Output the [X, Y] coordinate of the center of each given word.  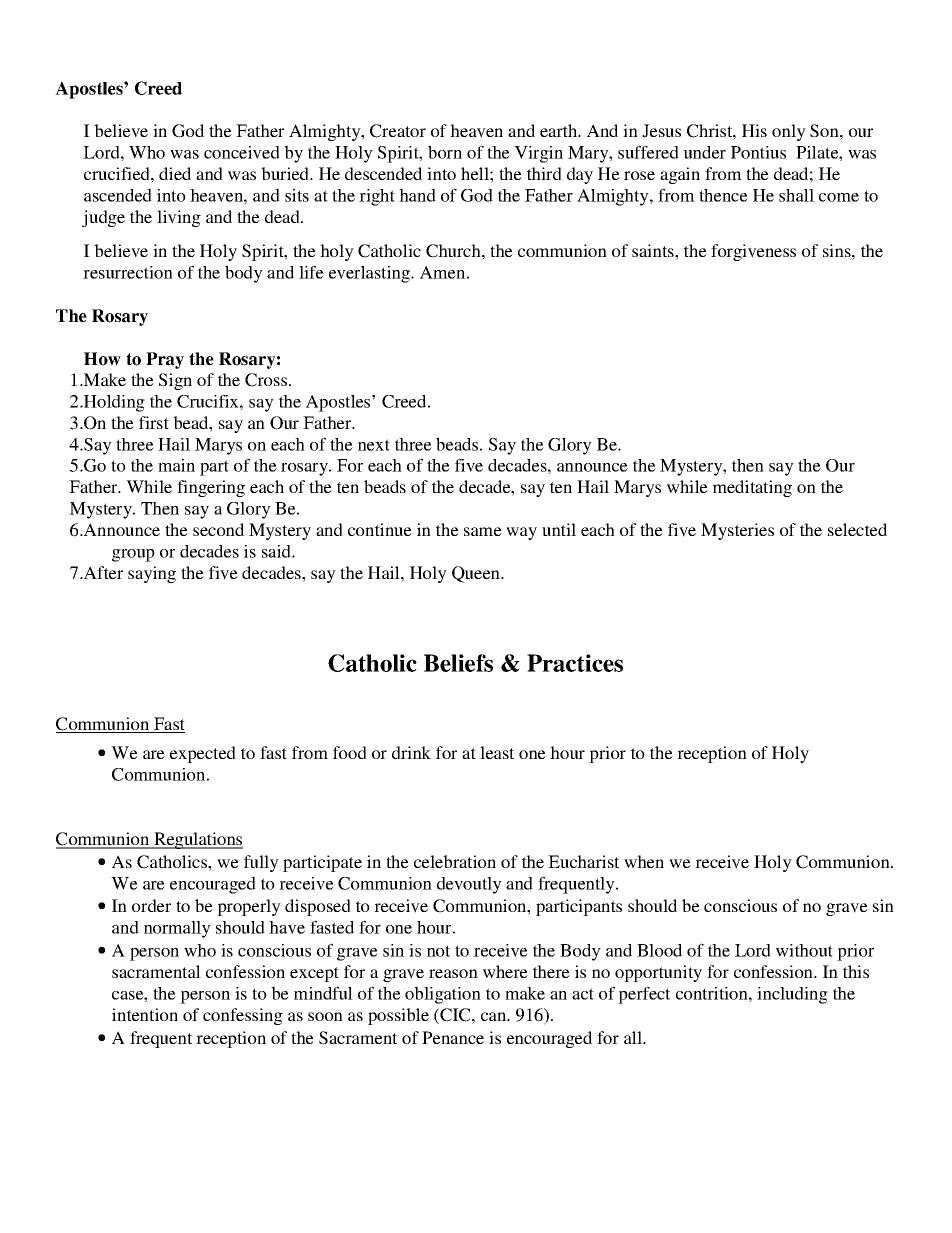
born [445, 152]
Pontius [758, 152]
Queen [477, 574]
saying [152, 574]
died [175, 173]
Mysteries [737, 531]
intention [145, 1014]
